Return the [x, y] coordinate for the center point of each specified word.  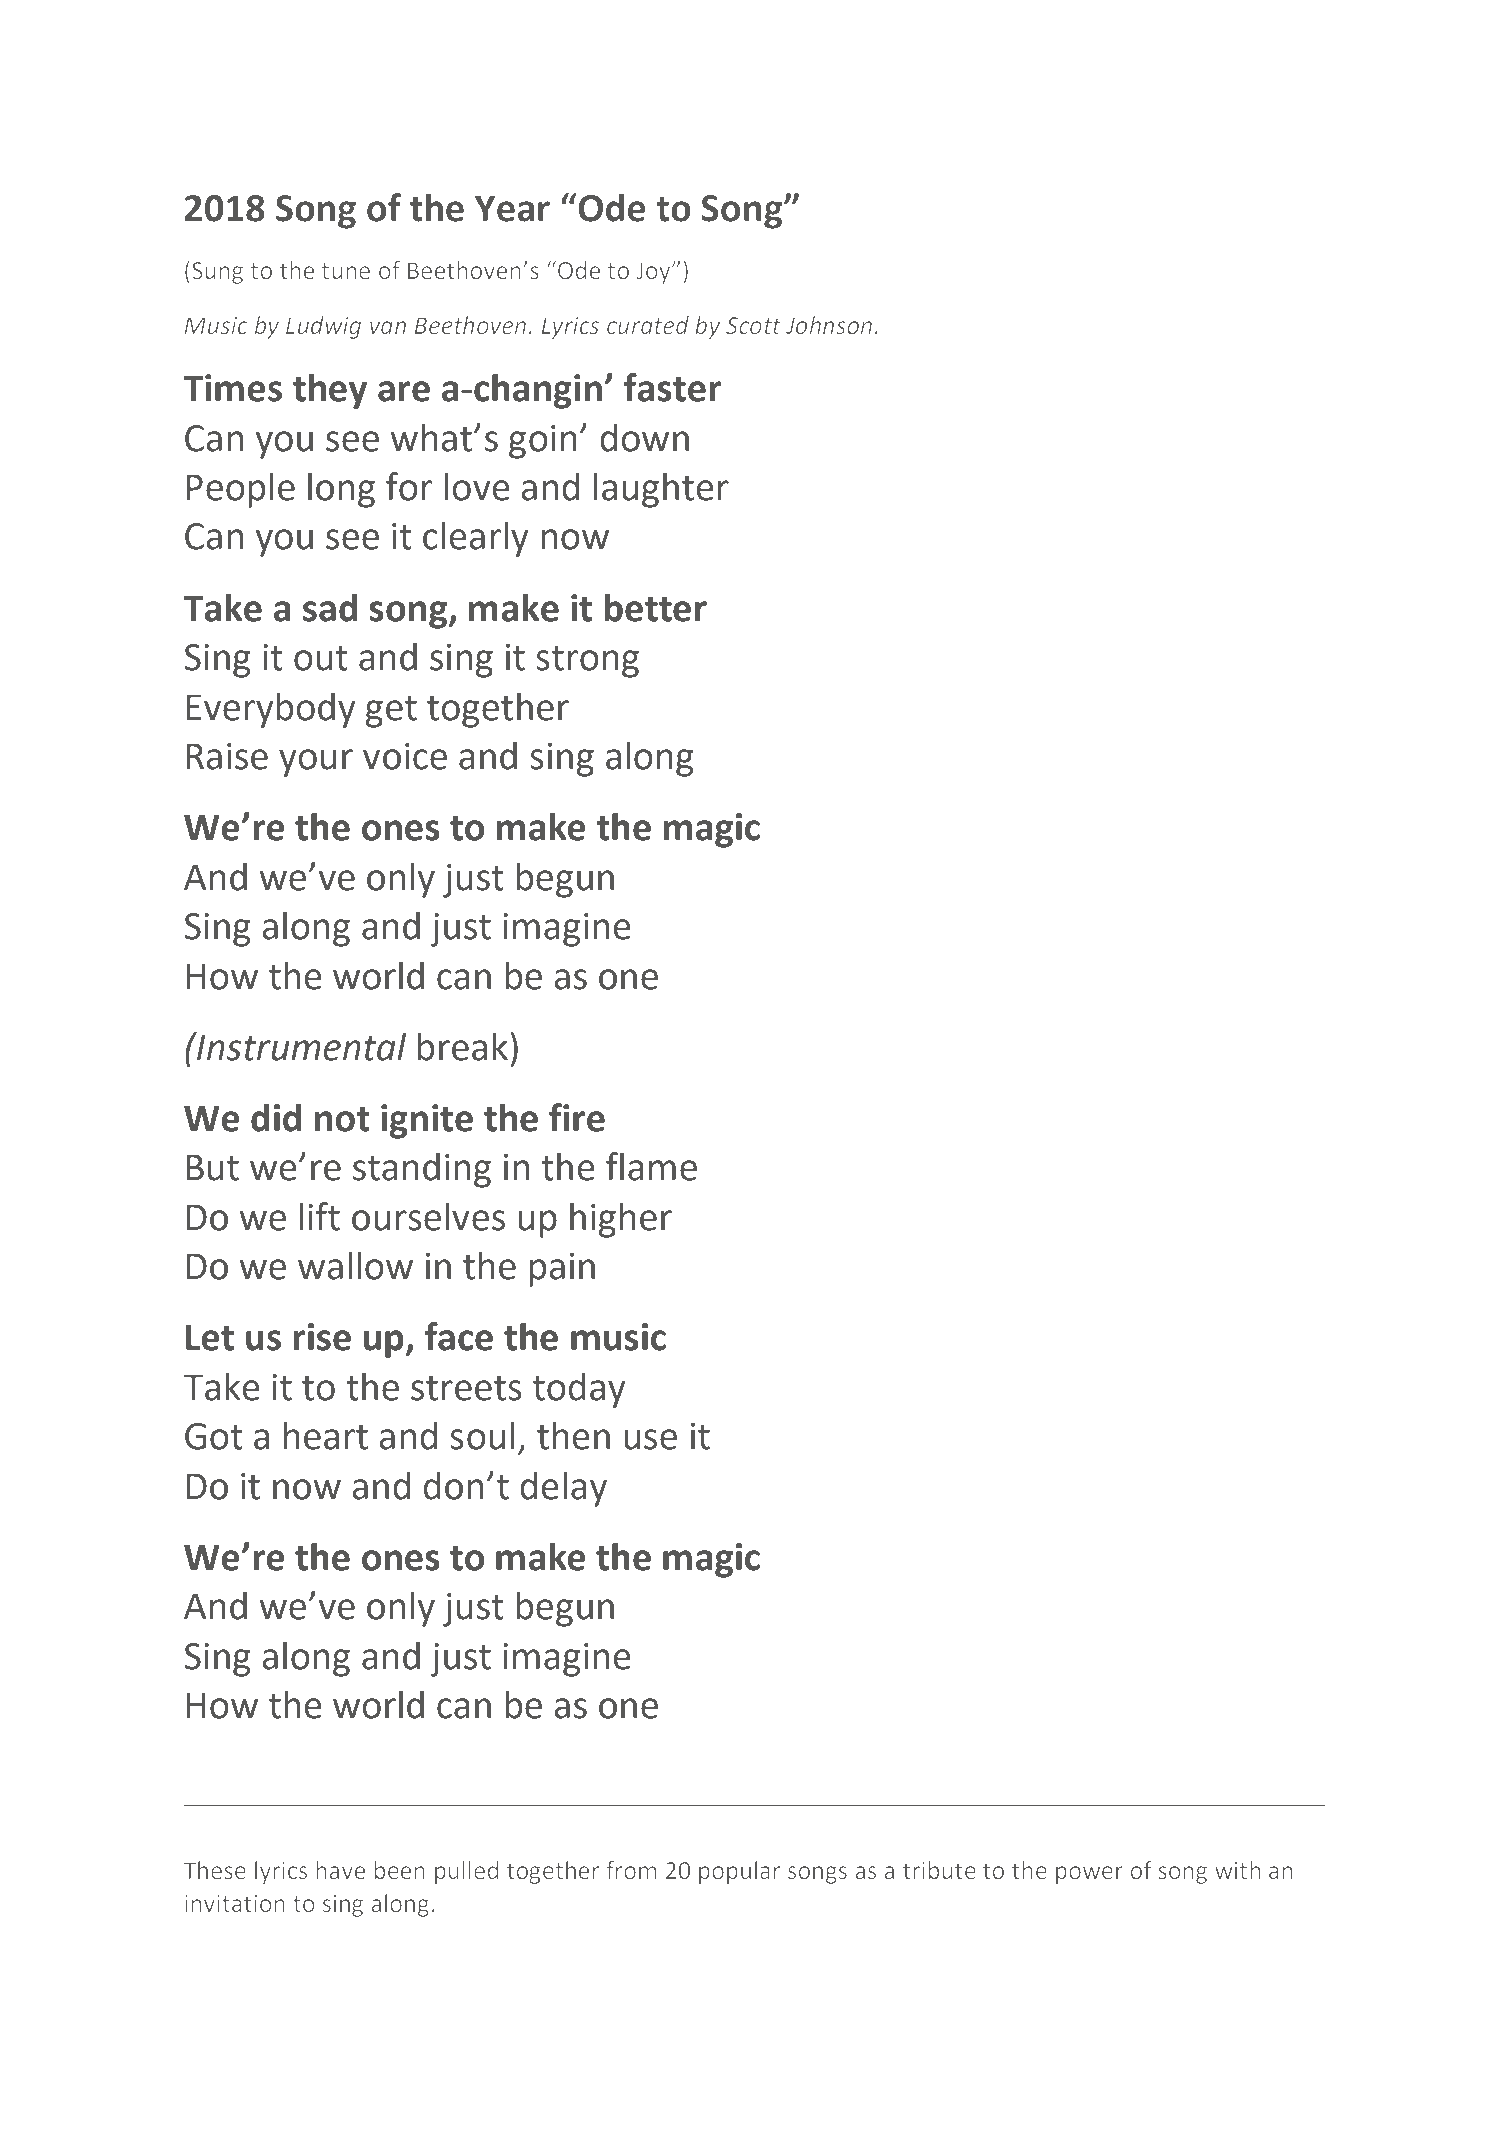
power [1089, 1875]
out [321, 658]
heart [326, 1435]
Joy [654, 273]
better [656, 607]
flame [651, 1166]
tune [345, 271]
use [650, 1439]
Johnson [829, 325]
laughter [661, 490]
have [340, 1870]
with [1238, 1870]
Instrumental [300, 1046]
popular [740, 1872]
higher [621, 1220]
